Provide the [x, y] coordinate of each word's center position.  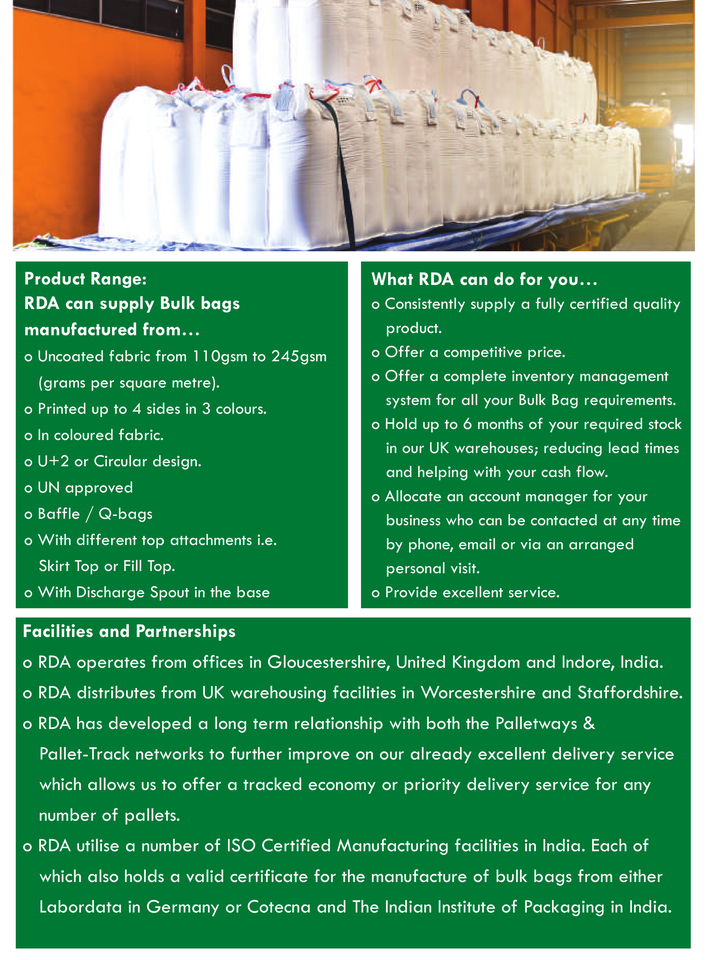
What [392, 278]
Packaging [564, 908]
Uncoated [70, 356]
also [103, 875]
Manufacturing [392, 846]
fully [549, 304]
